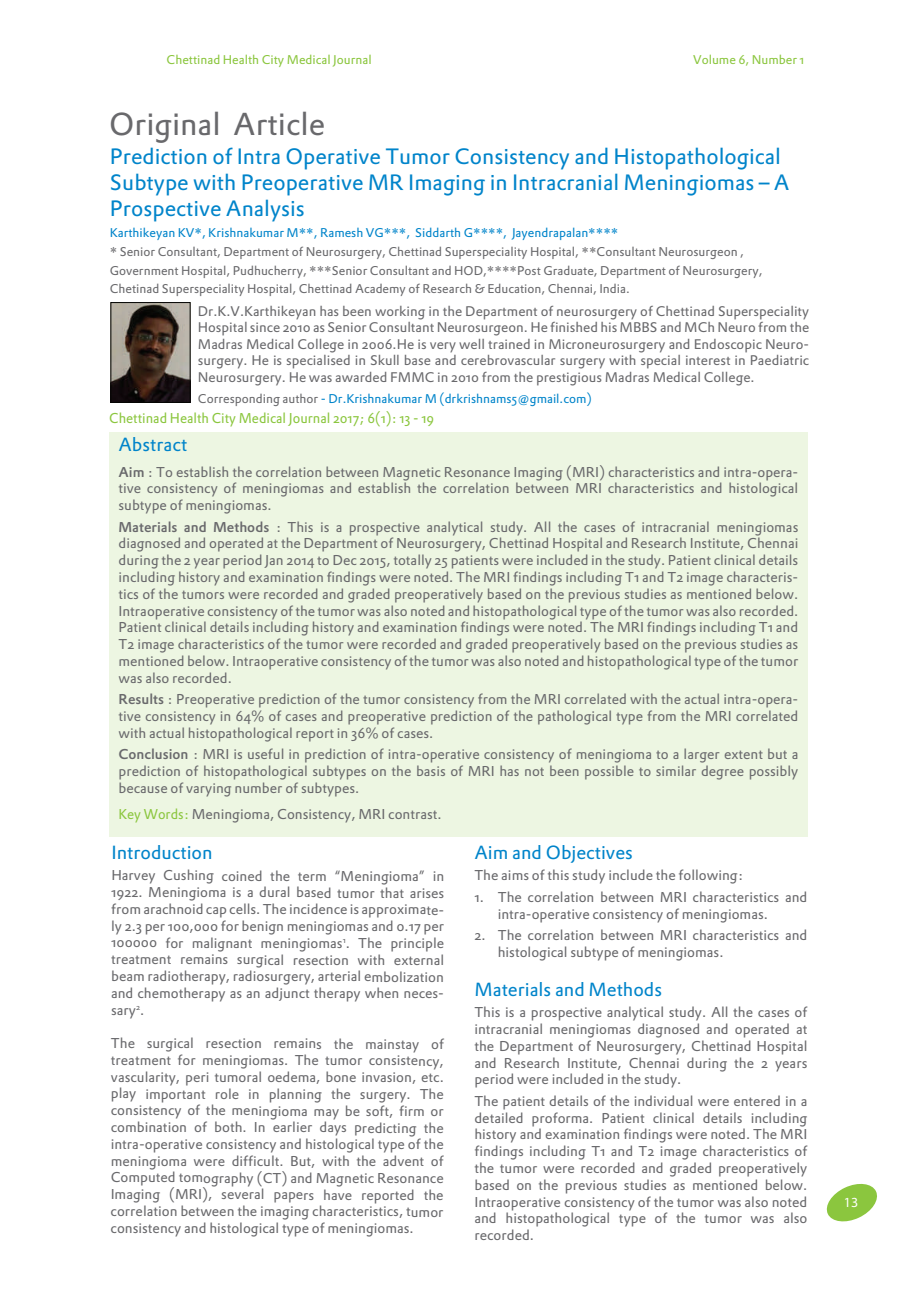 The image size is (924, 1308). I want to click on Corresponding, so click(239, 400).
